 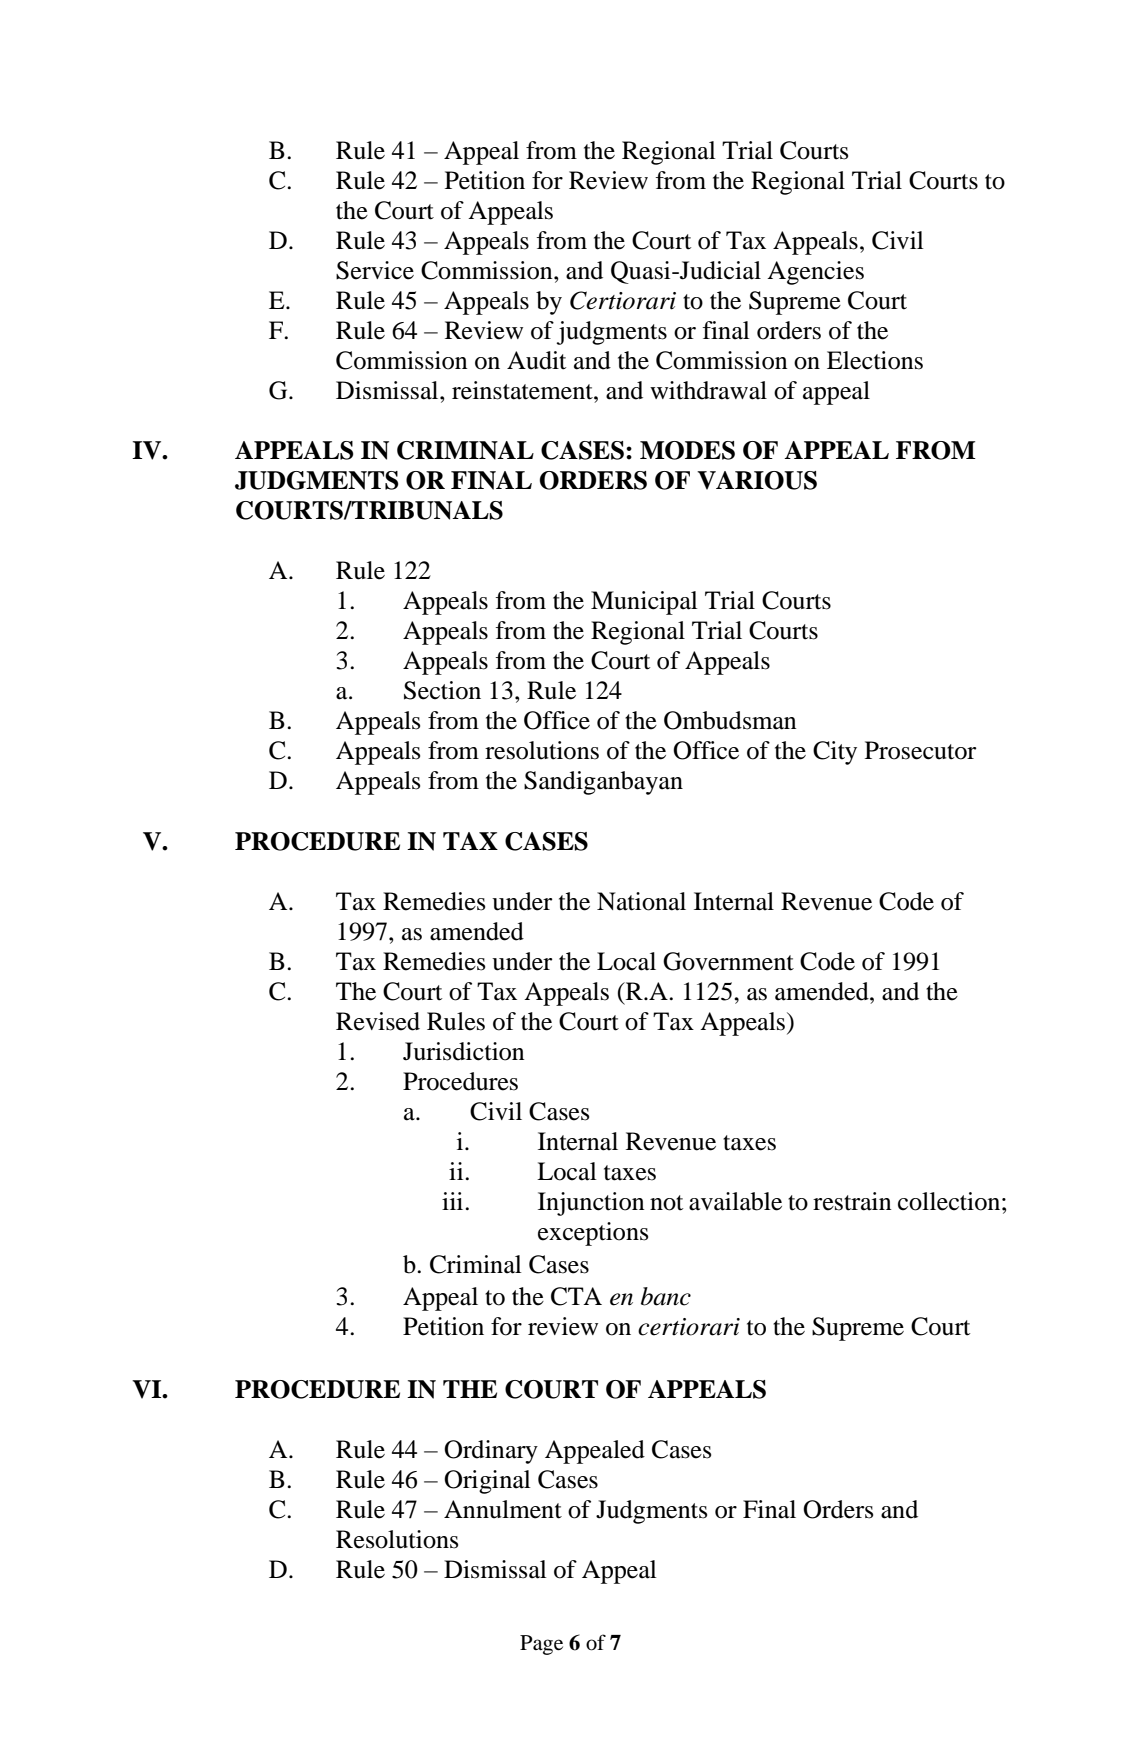 I want to click on Service, so click(x=375, y=270).
